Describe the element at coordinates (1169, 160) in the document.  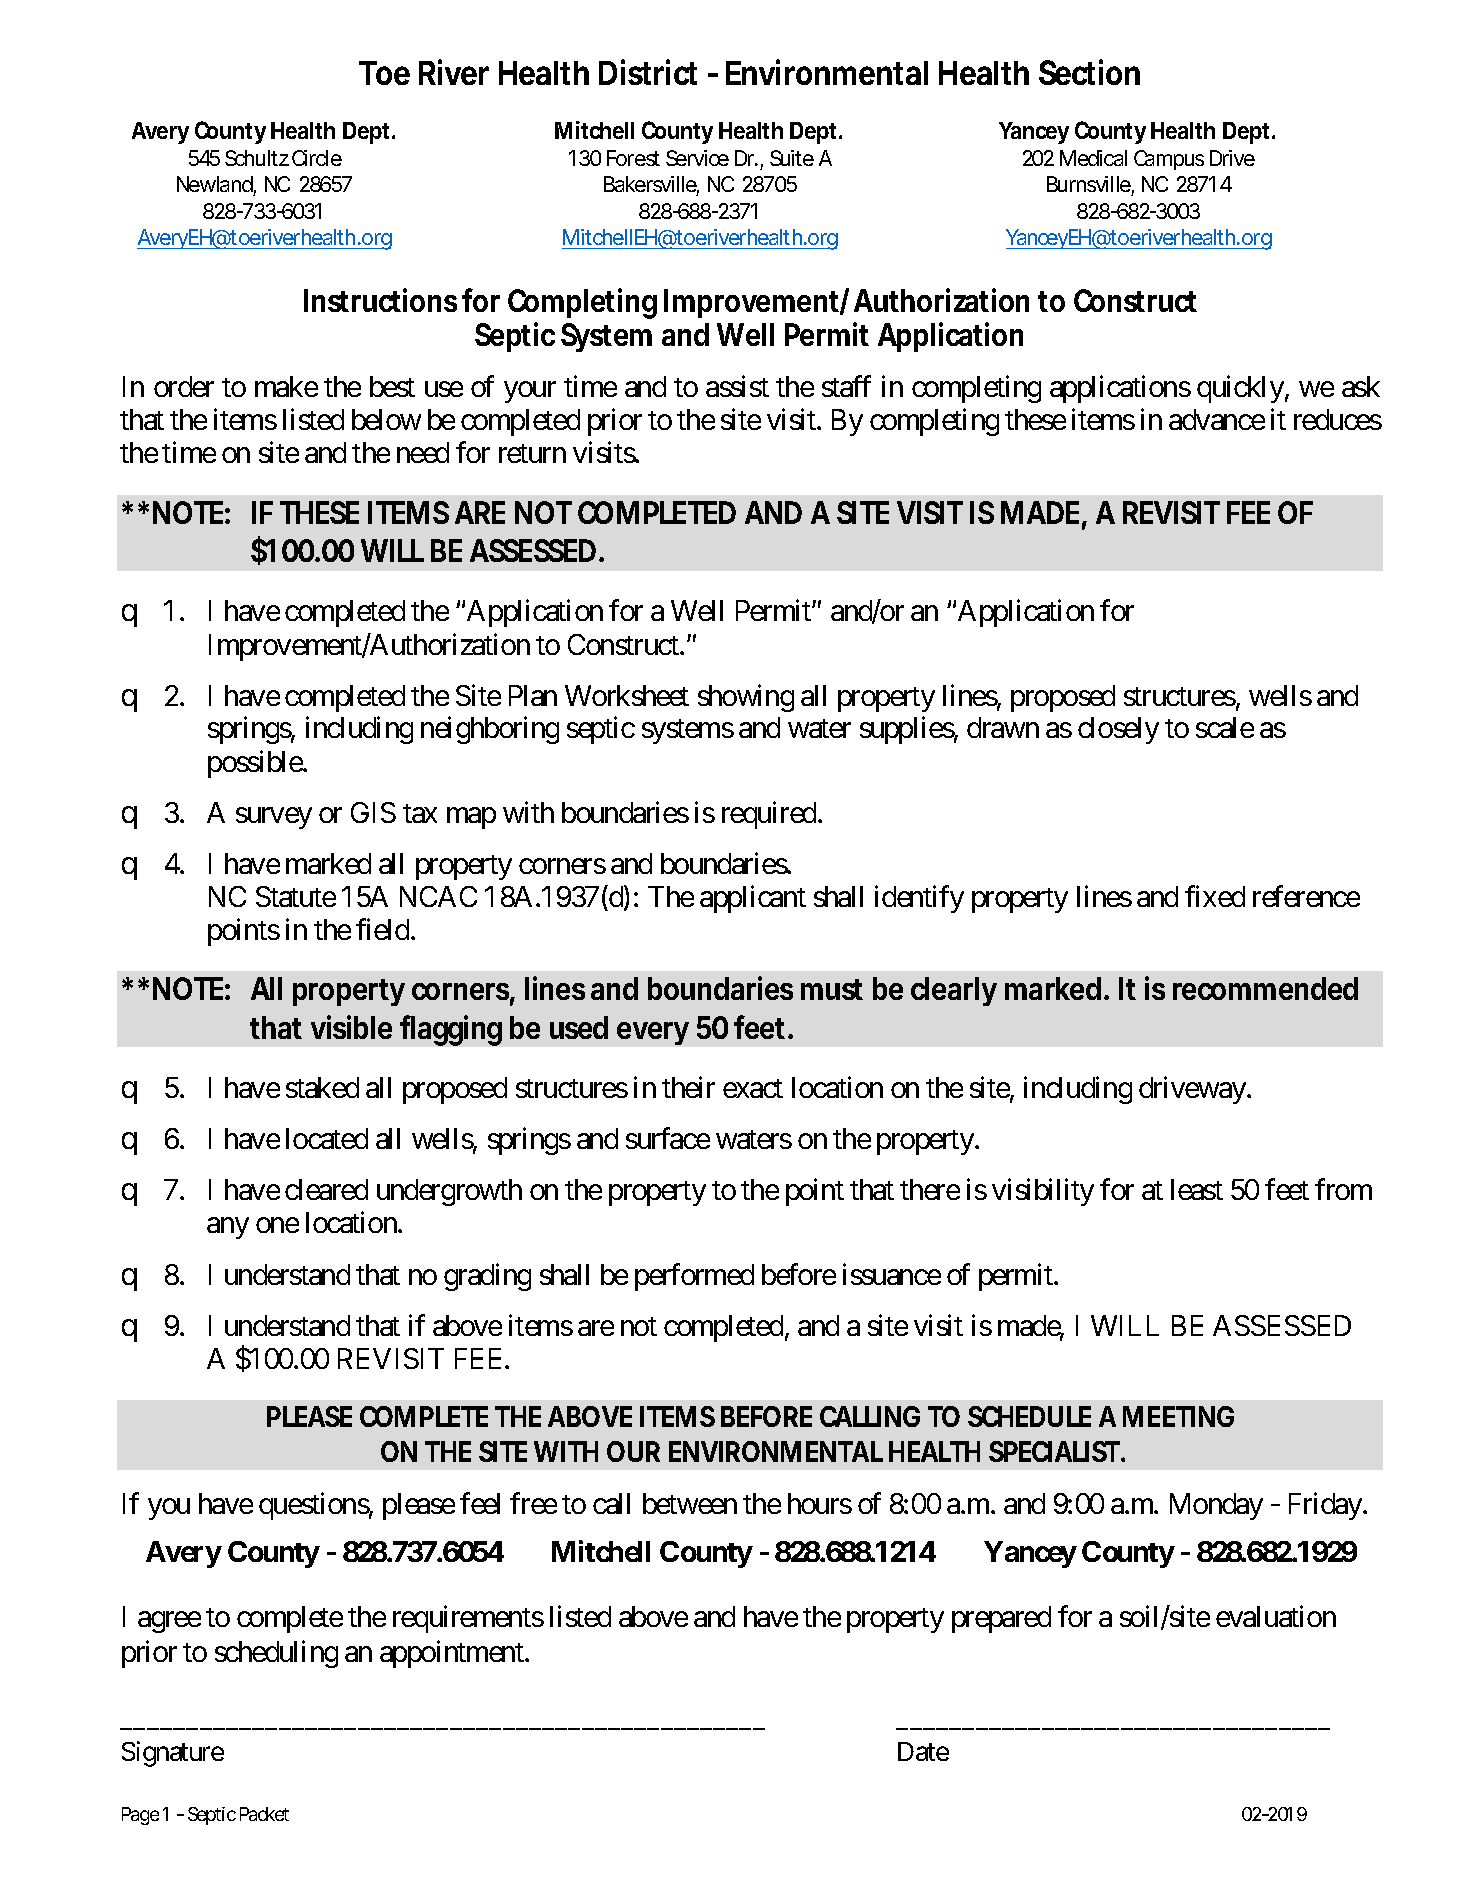
I see `Campus` at that location.
